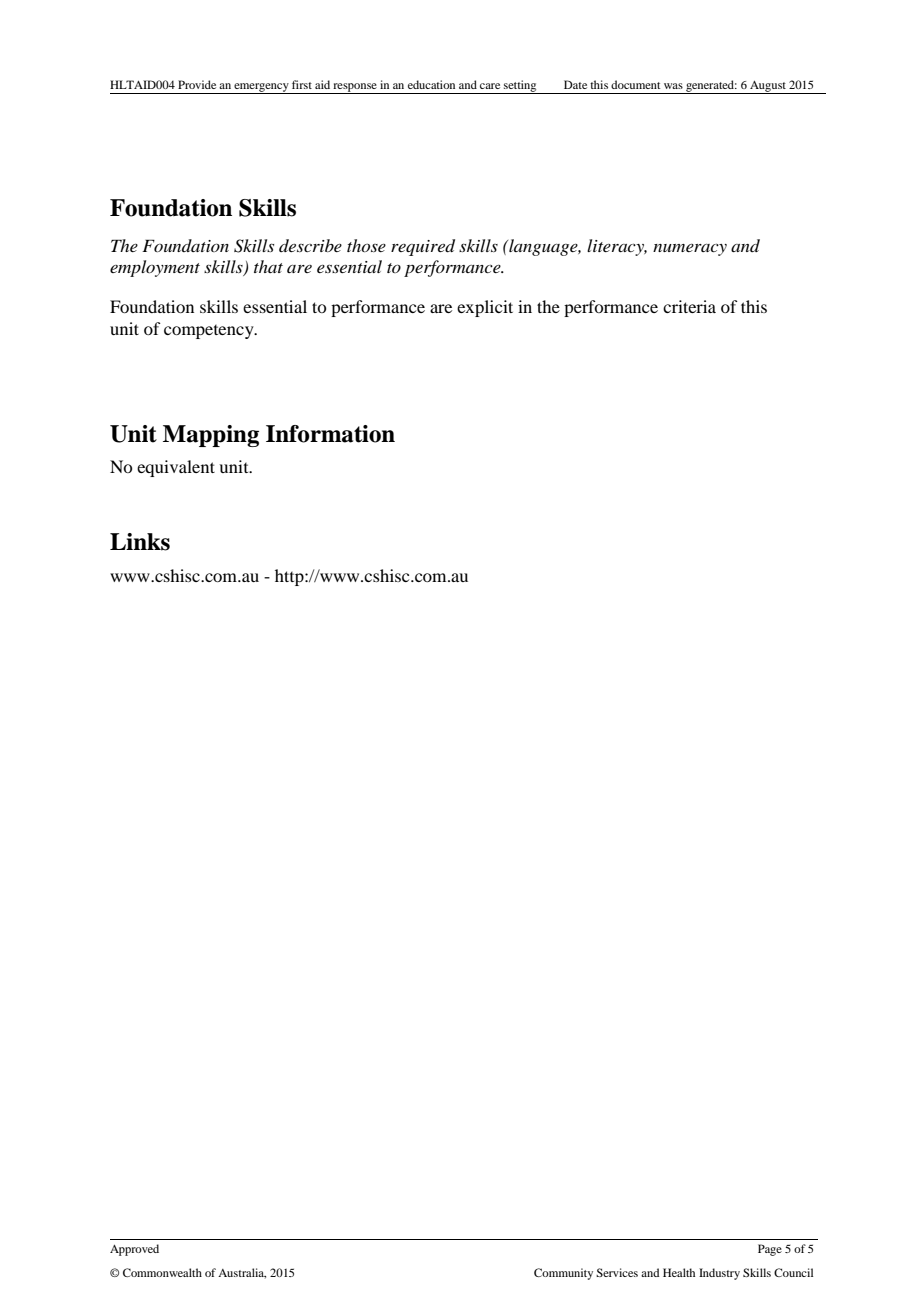  What do you see at coordinates (330, 434) in the image?
I see `Information` at bounding box center [330, 434].
